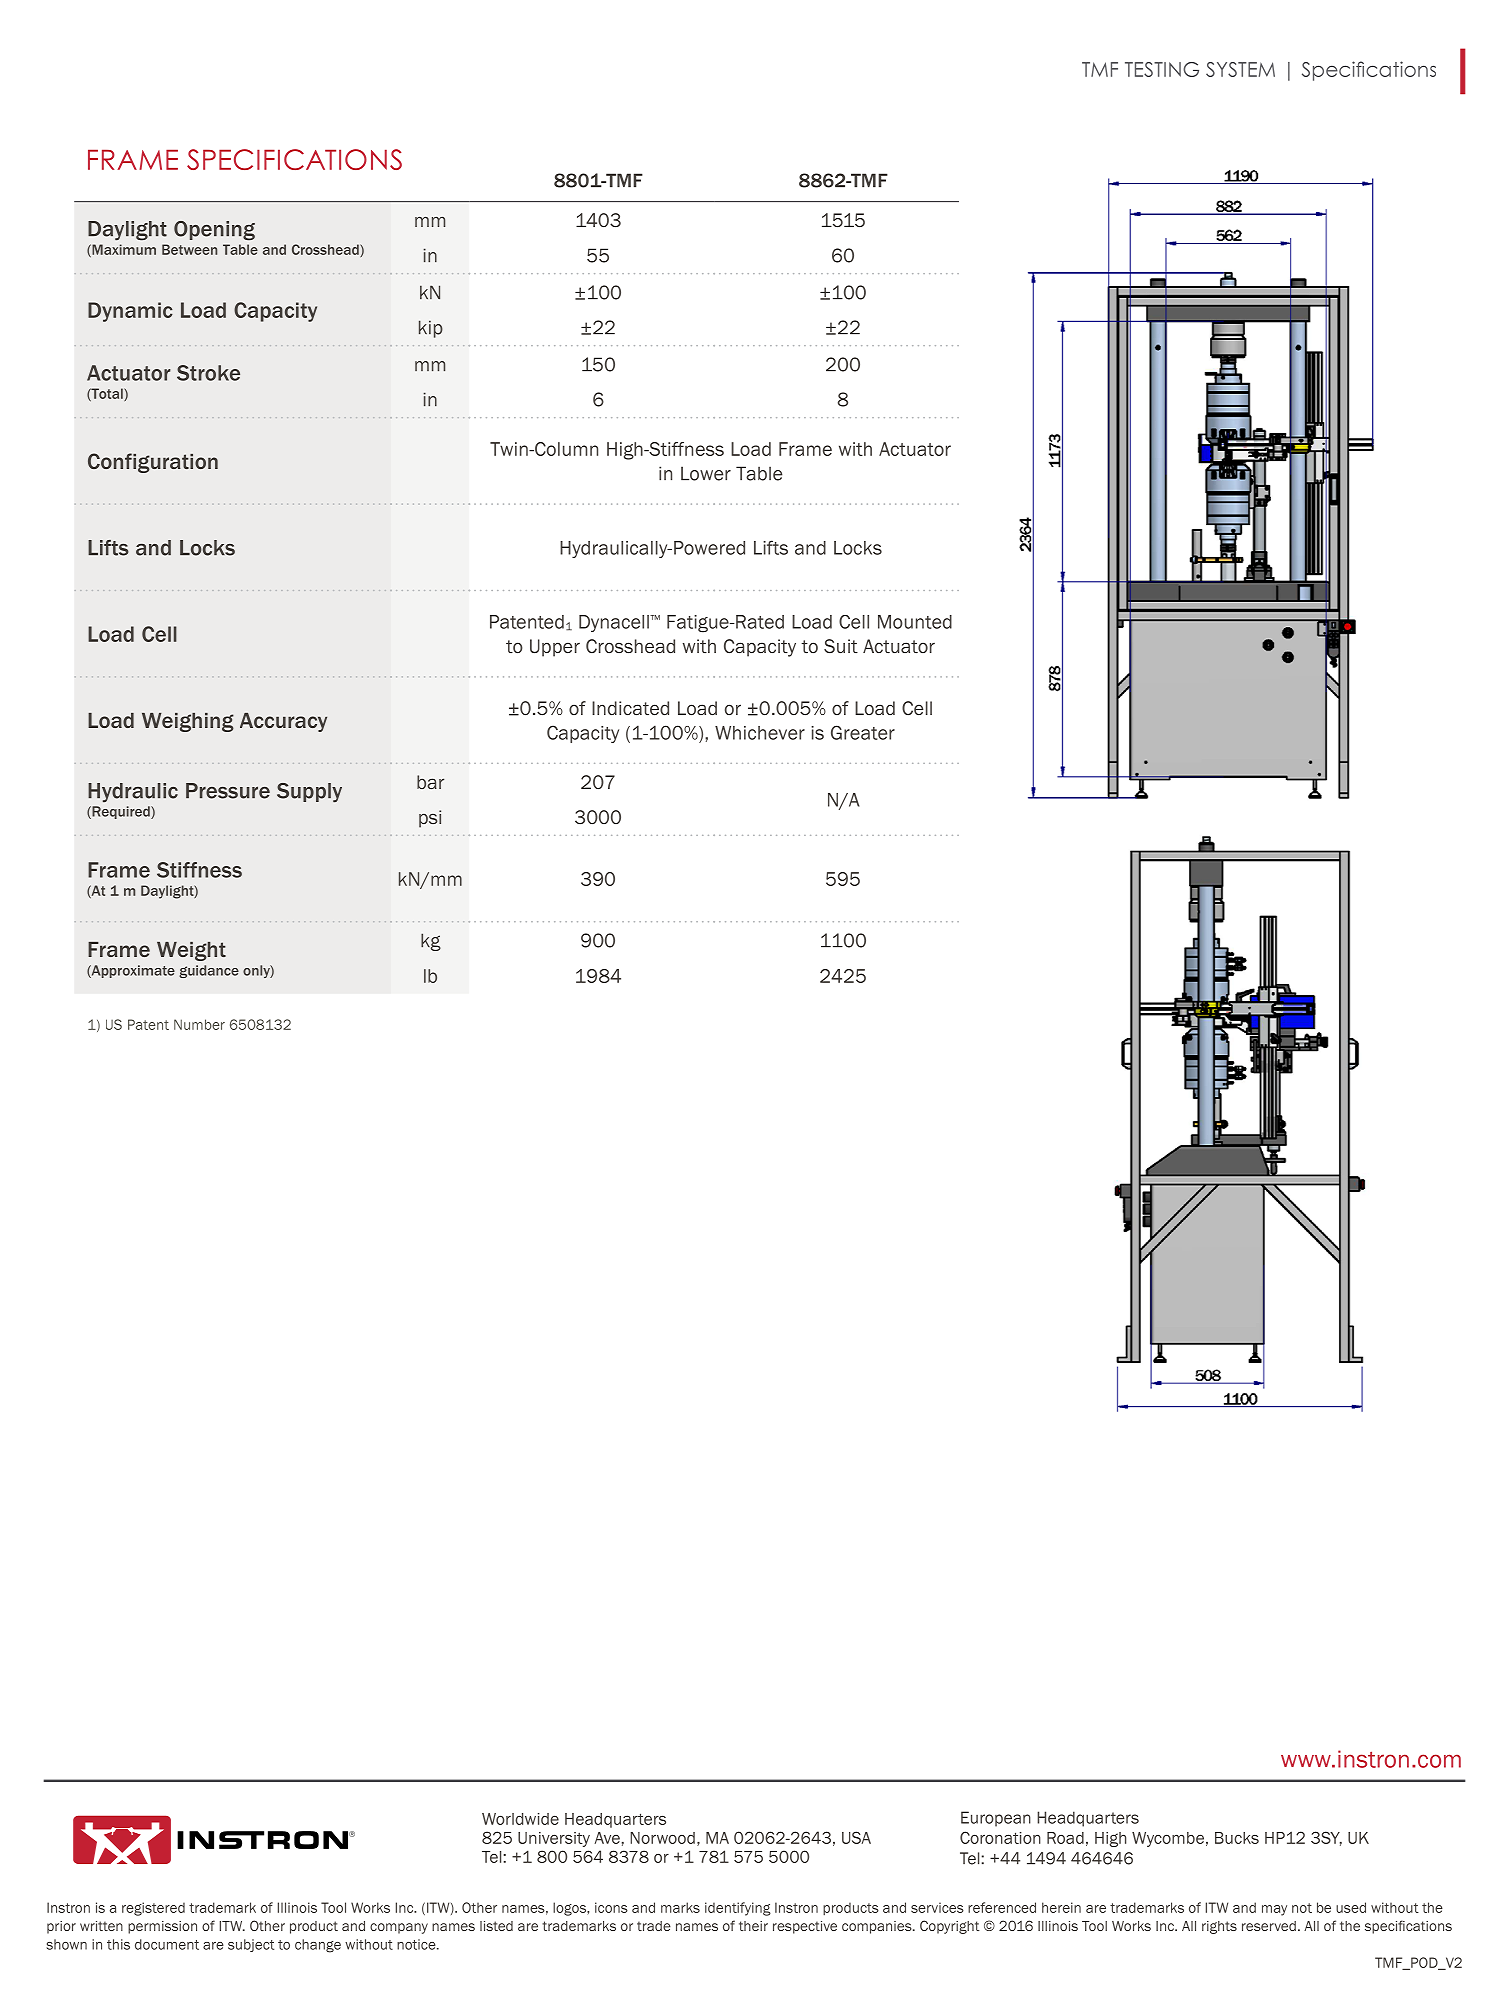 This screenshot has height=2012, width=1509. What do you see at coordinates (662, 1838) in the screenshot?
I see `Norwood` at bounding box center [662, 1838].
